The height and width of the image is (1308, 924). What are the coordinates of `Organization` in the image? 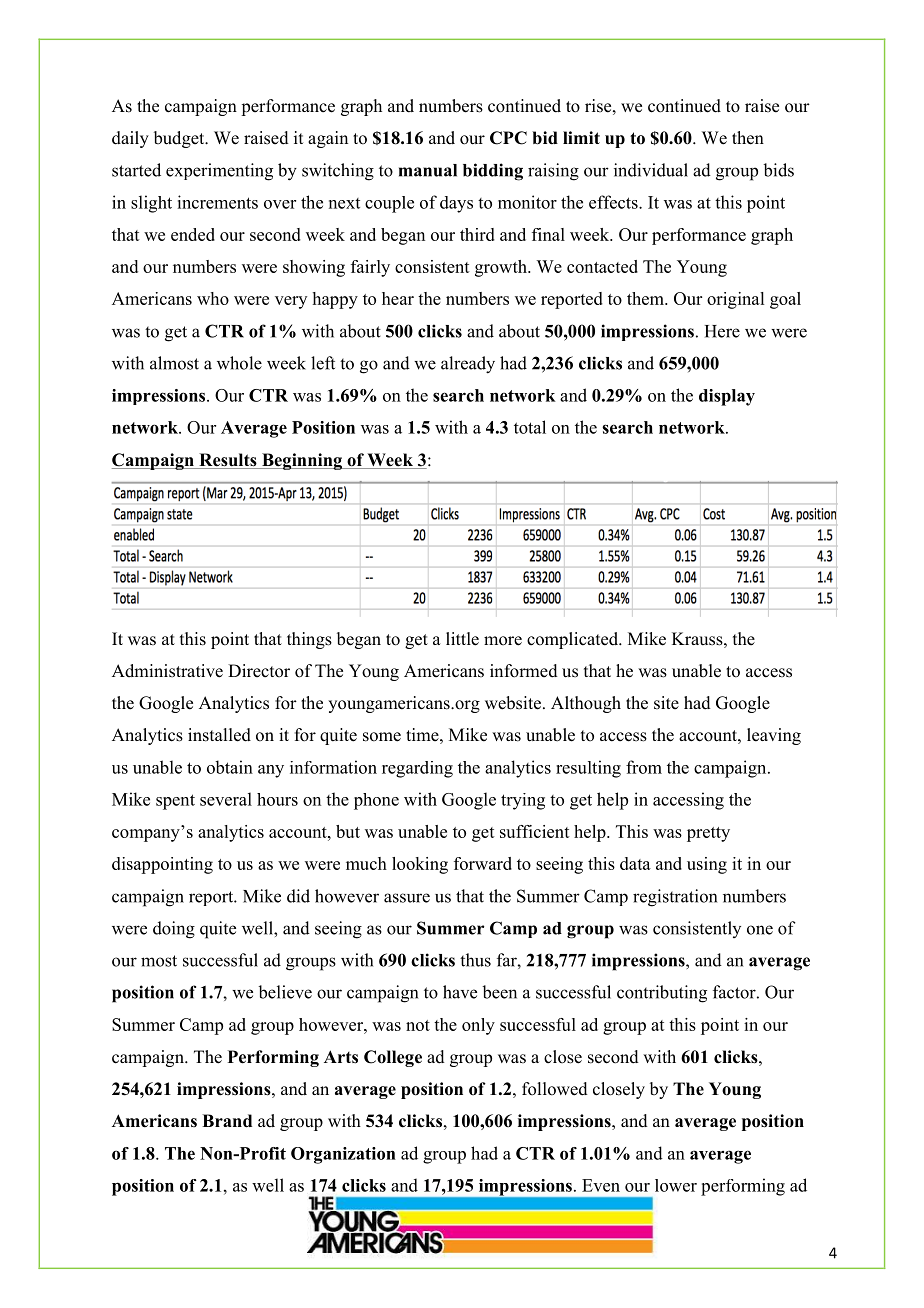 It's located at (343, 1155).
